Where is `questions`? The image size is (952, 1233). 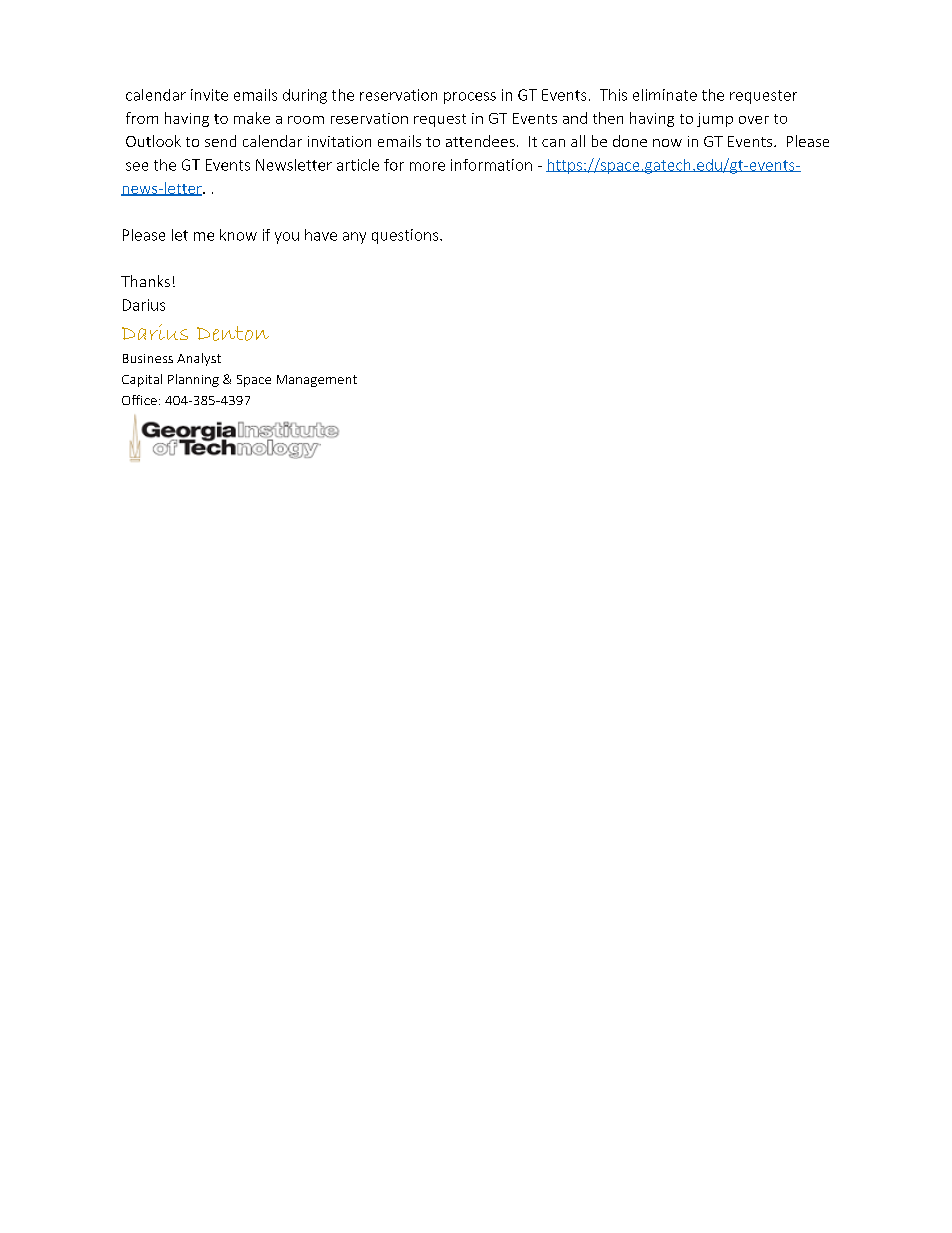
questions is located at coordinates (406, 236).
